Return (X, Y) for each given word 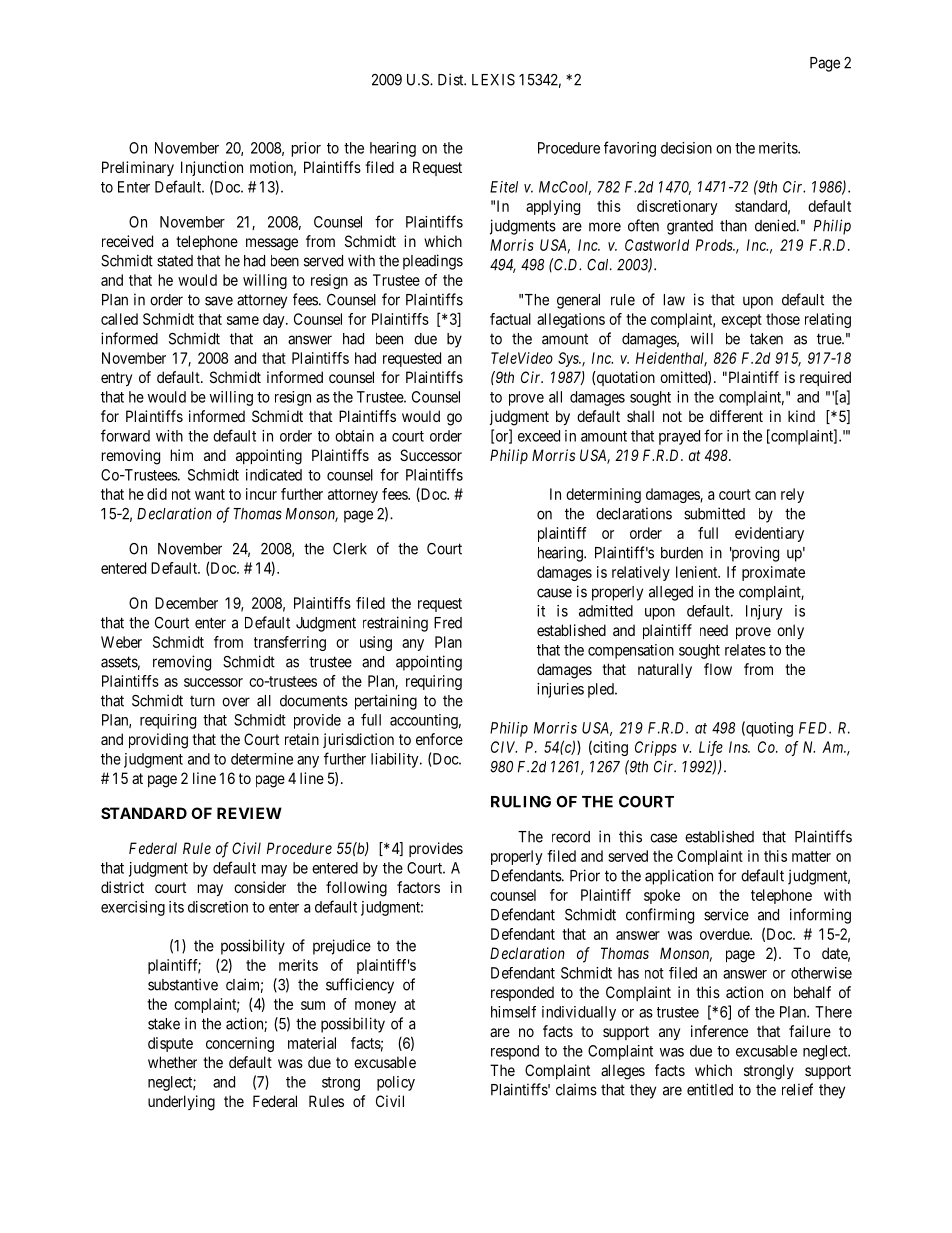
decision (686, 148)
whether (172, 1062)
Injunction (212, 168)
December (186, 603)
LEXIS (493, 80)
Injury (764, 612)
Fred (448, 623)
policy (396, 1083)
